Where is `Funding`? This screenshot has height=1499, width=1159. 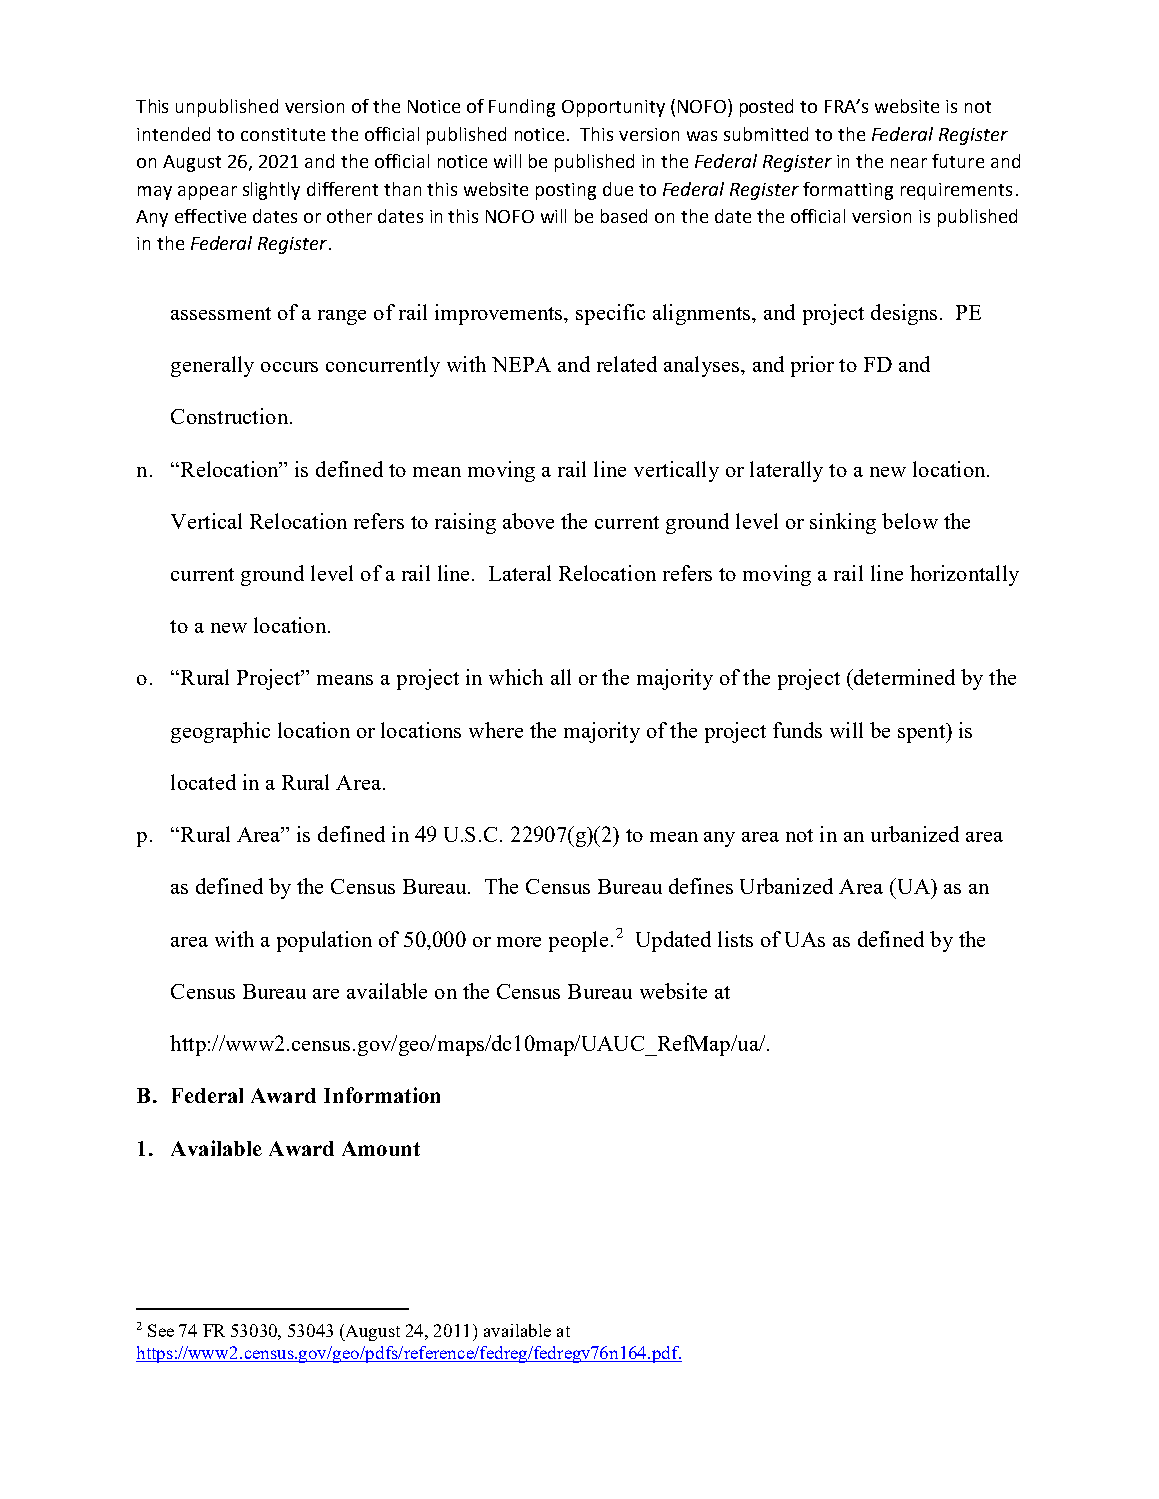
Funding is located at coordinates (522, 108).
